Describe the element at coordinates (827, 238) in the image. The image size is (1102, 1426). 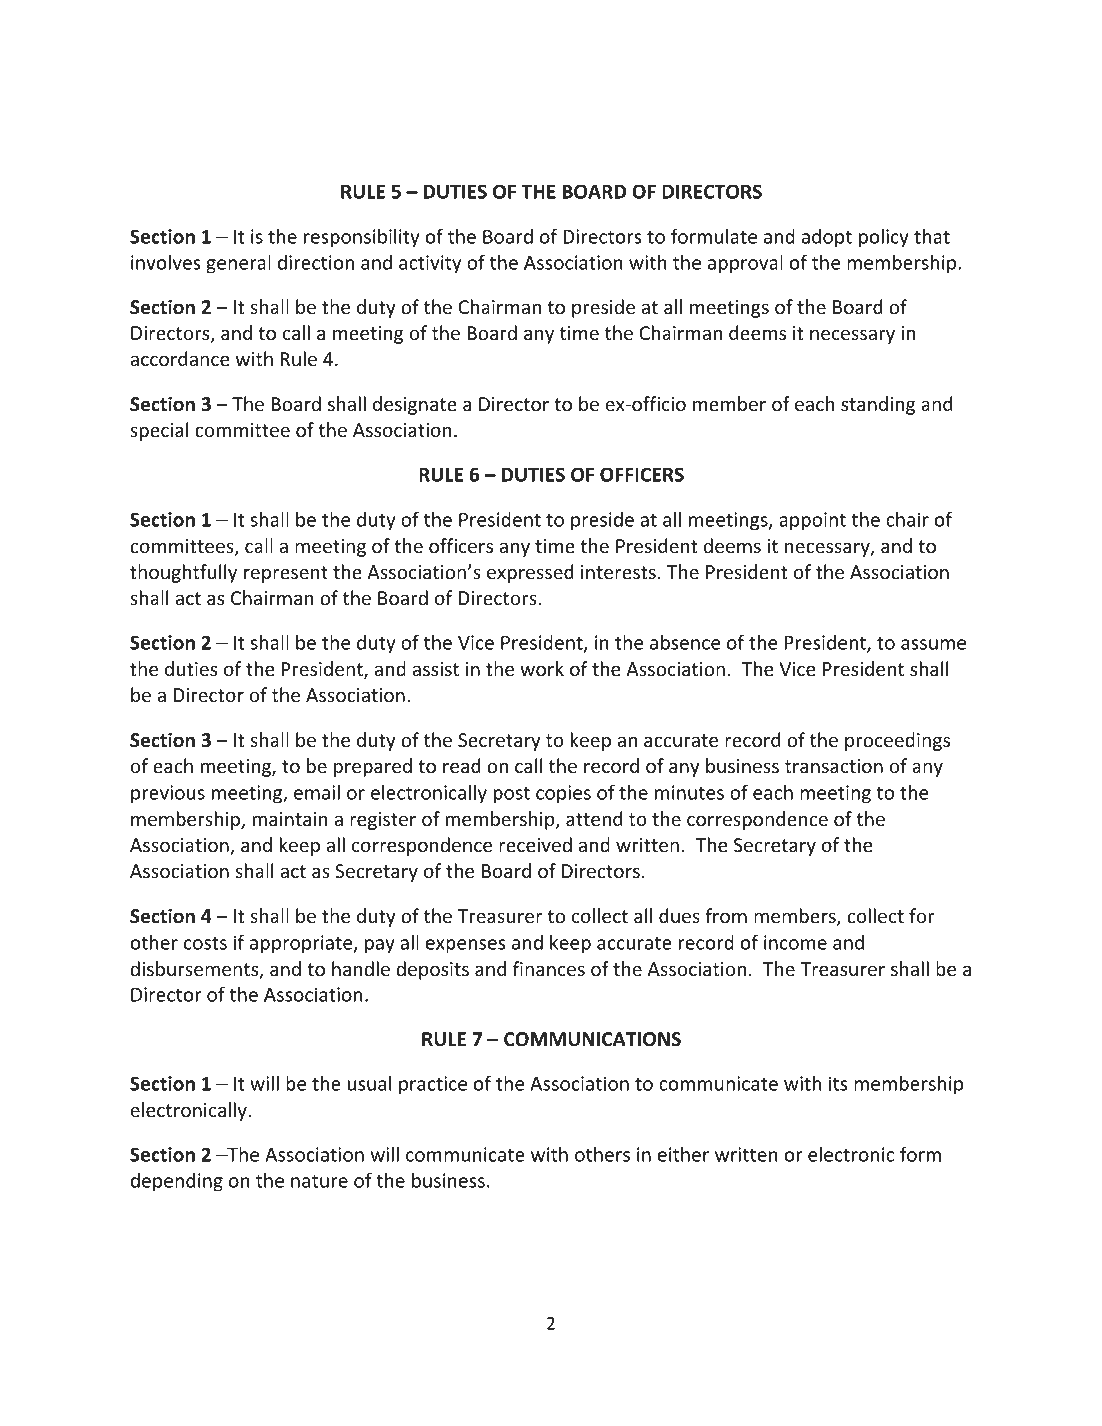
I see `adopt` at that location.
